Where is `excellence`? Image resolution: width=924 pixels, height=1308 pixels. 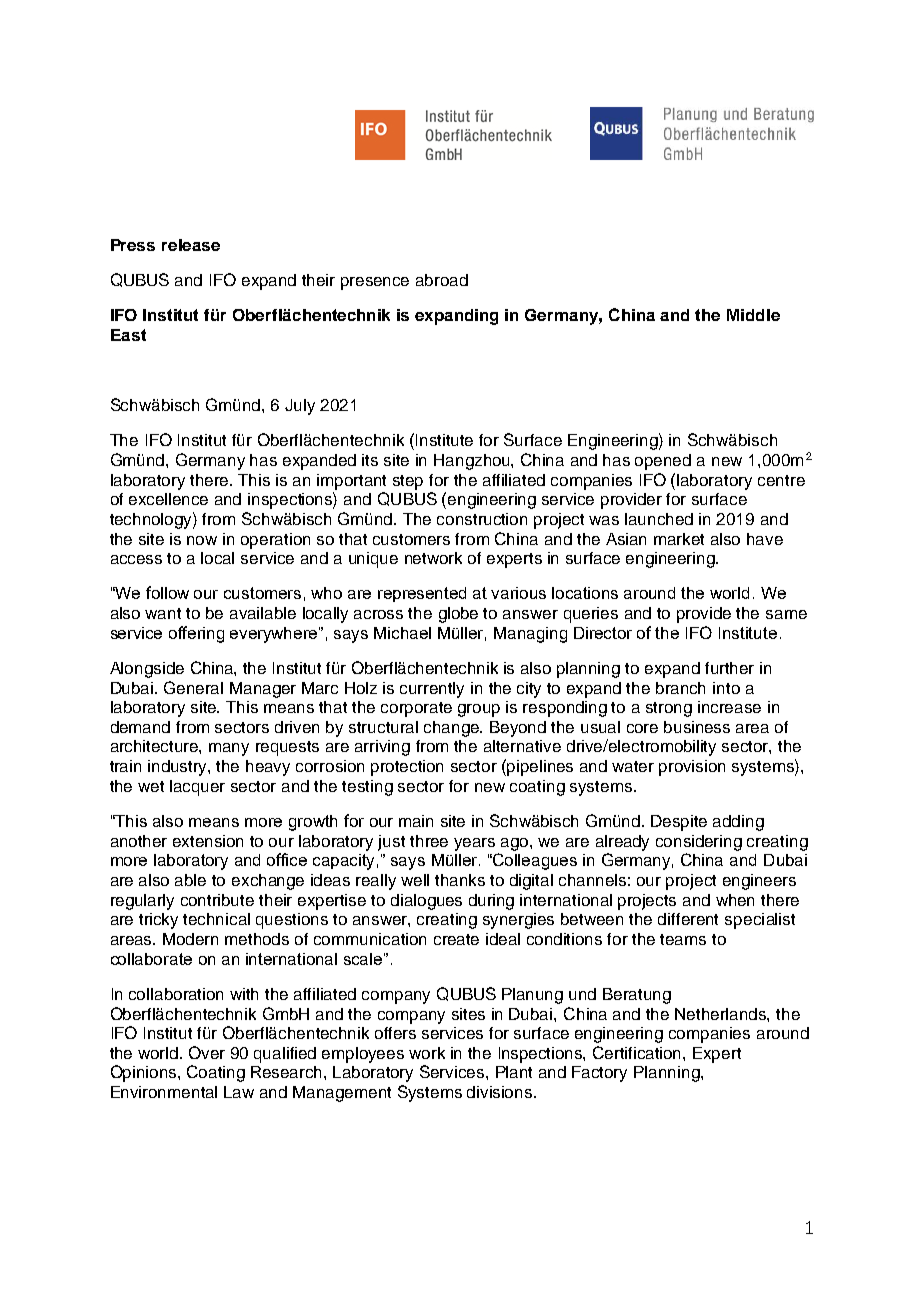 excellence is located at coordinates (168, 499).
